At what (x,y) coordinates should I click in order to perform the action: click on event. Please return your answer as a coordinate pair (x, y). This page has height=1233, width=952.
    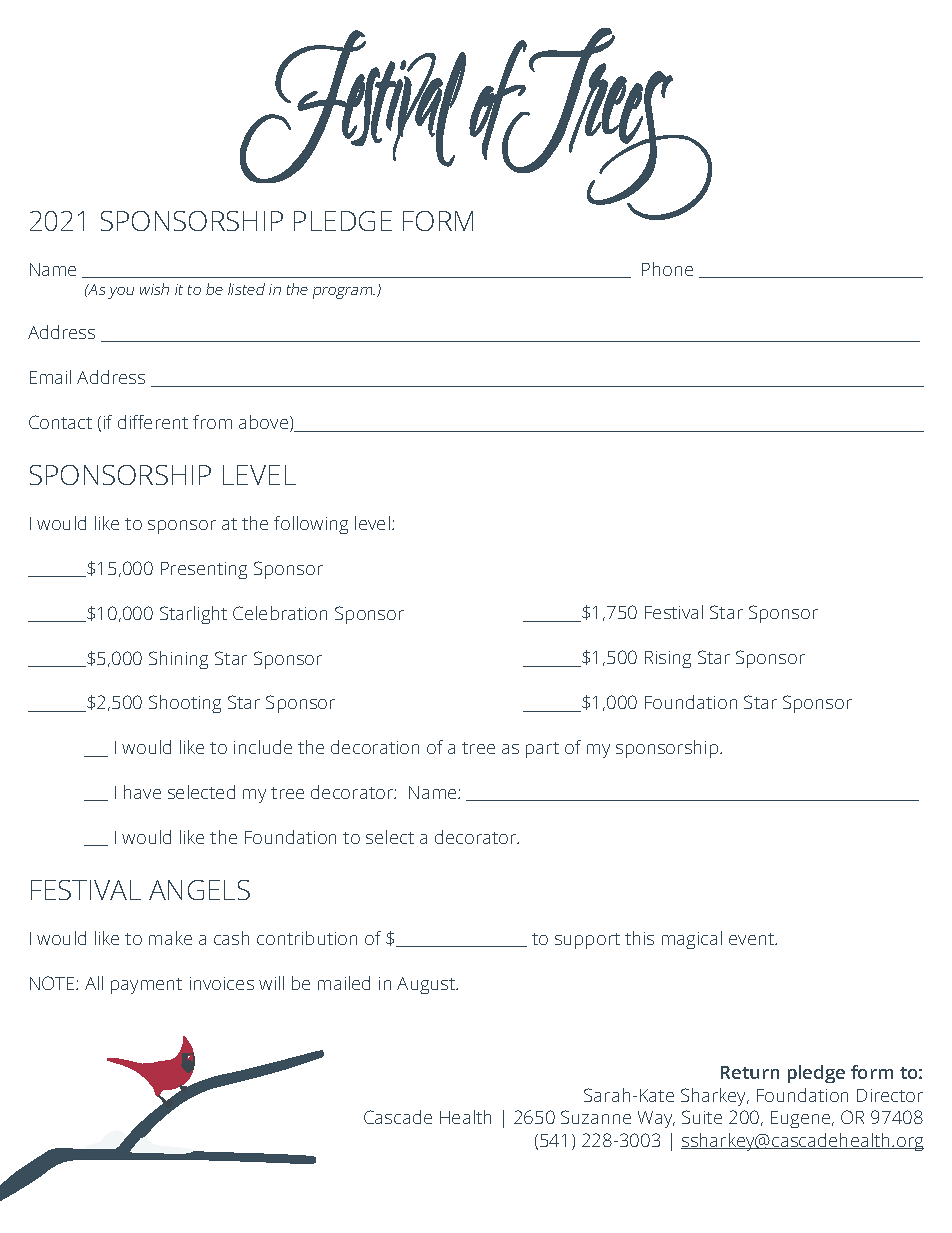
    Looking at the image, I should click on (753, 939).
